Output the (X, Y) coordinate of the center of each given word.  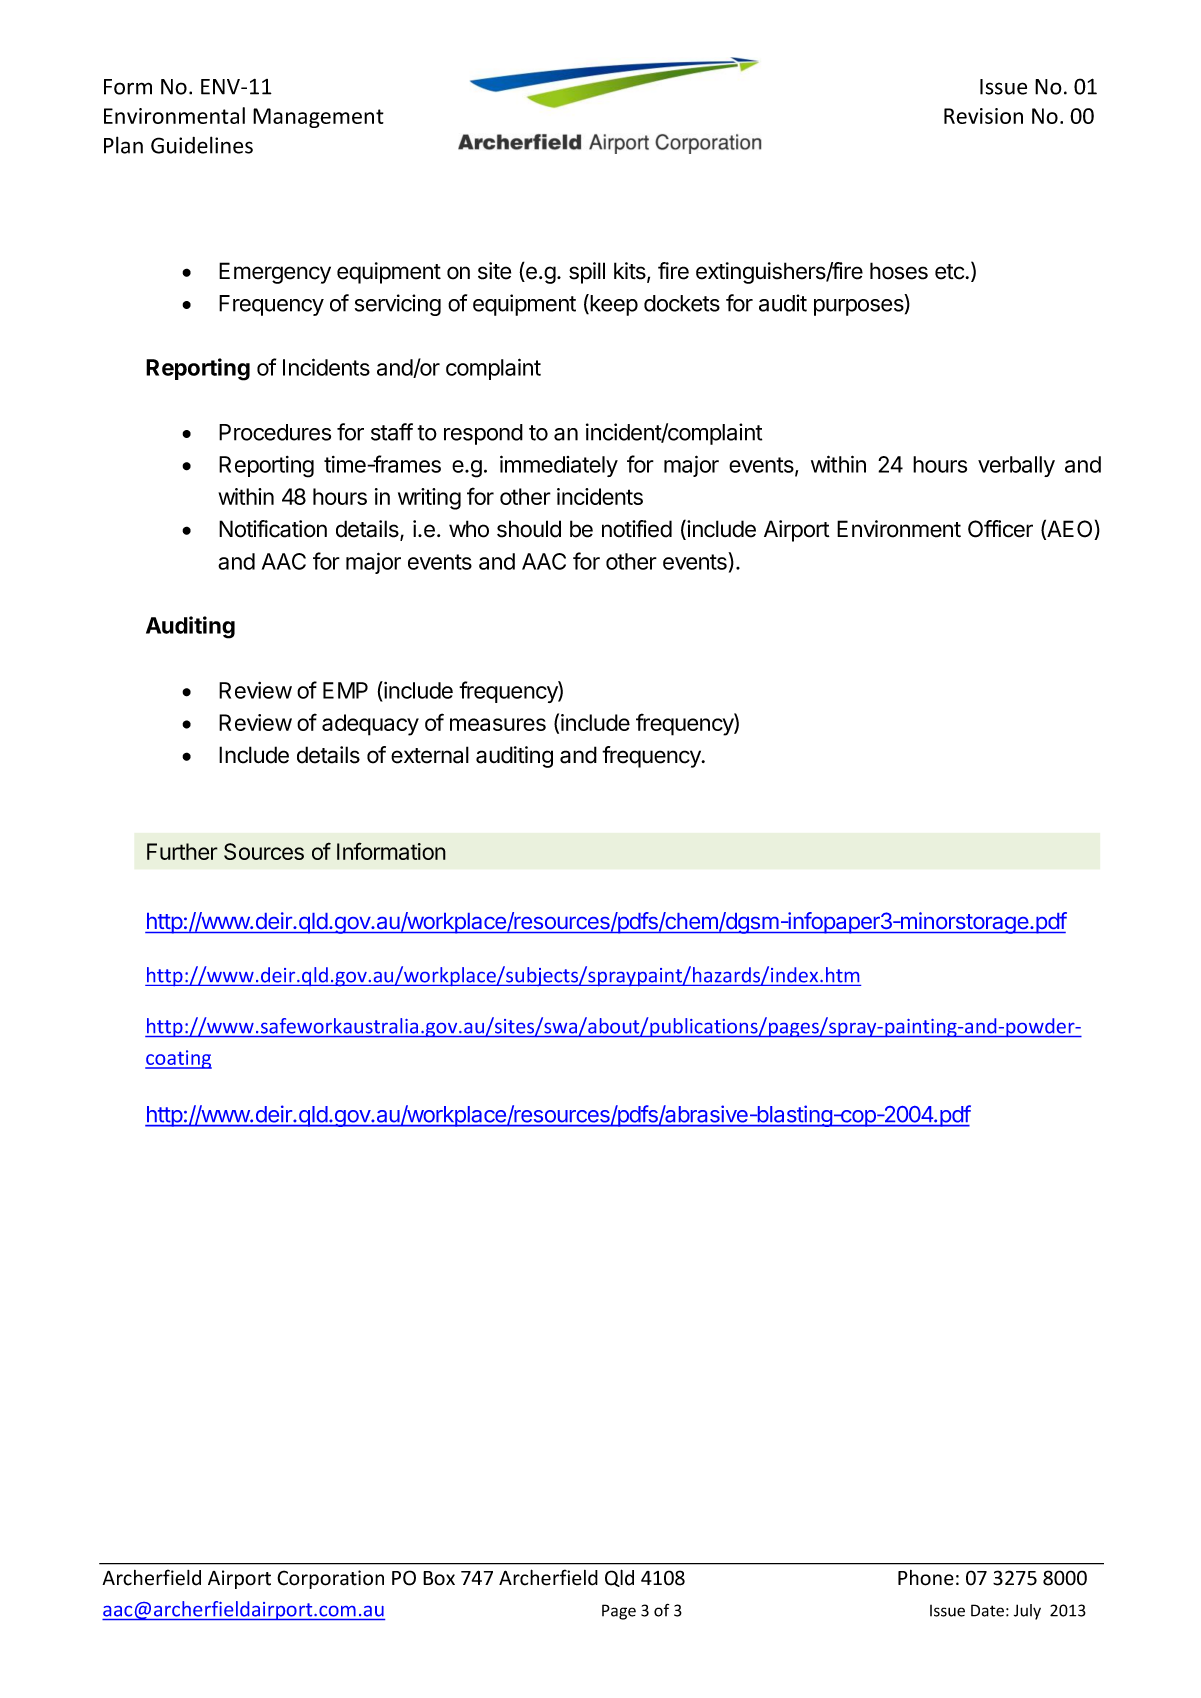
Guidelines (202, 145)
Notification (273, 529)
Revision (983, 116)
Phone (926, 1578)
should (529, 529)
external (430, 755)
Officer (1000, 529)
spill (587, 273)
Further (182, 851)
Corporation (330, 1579)
